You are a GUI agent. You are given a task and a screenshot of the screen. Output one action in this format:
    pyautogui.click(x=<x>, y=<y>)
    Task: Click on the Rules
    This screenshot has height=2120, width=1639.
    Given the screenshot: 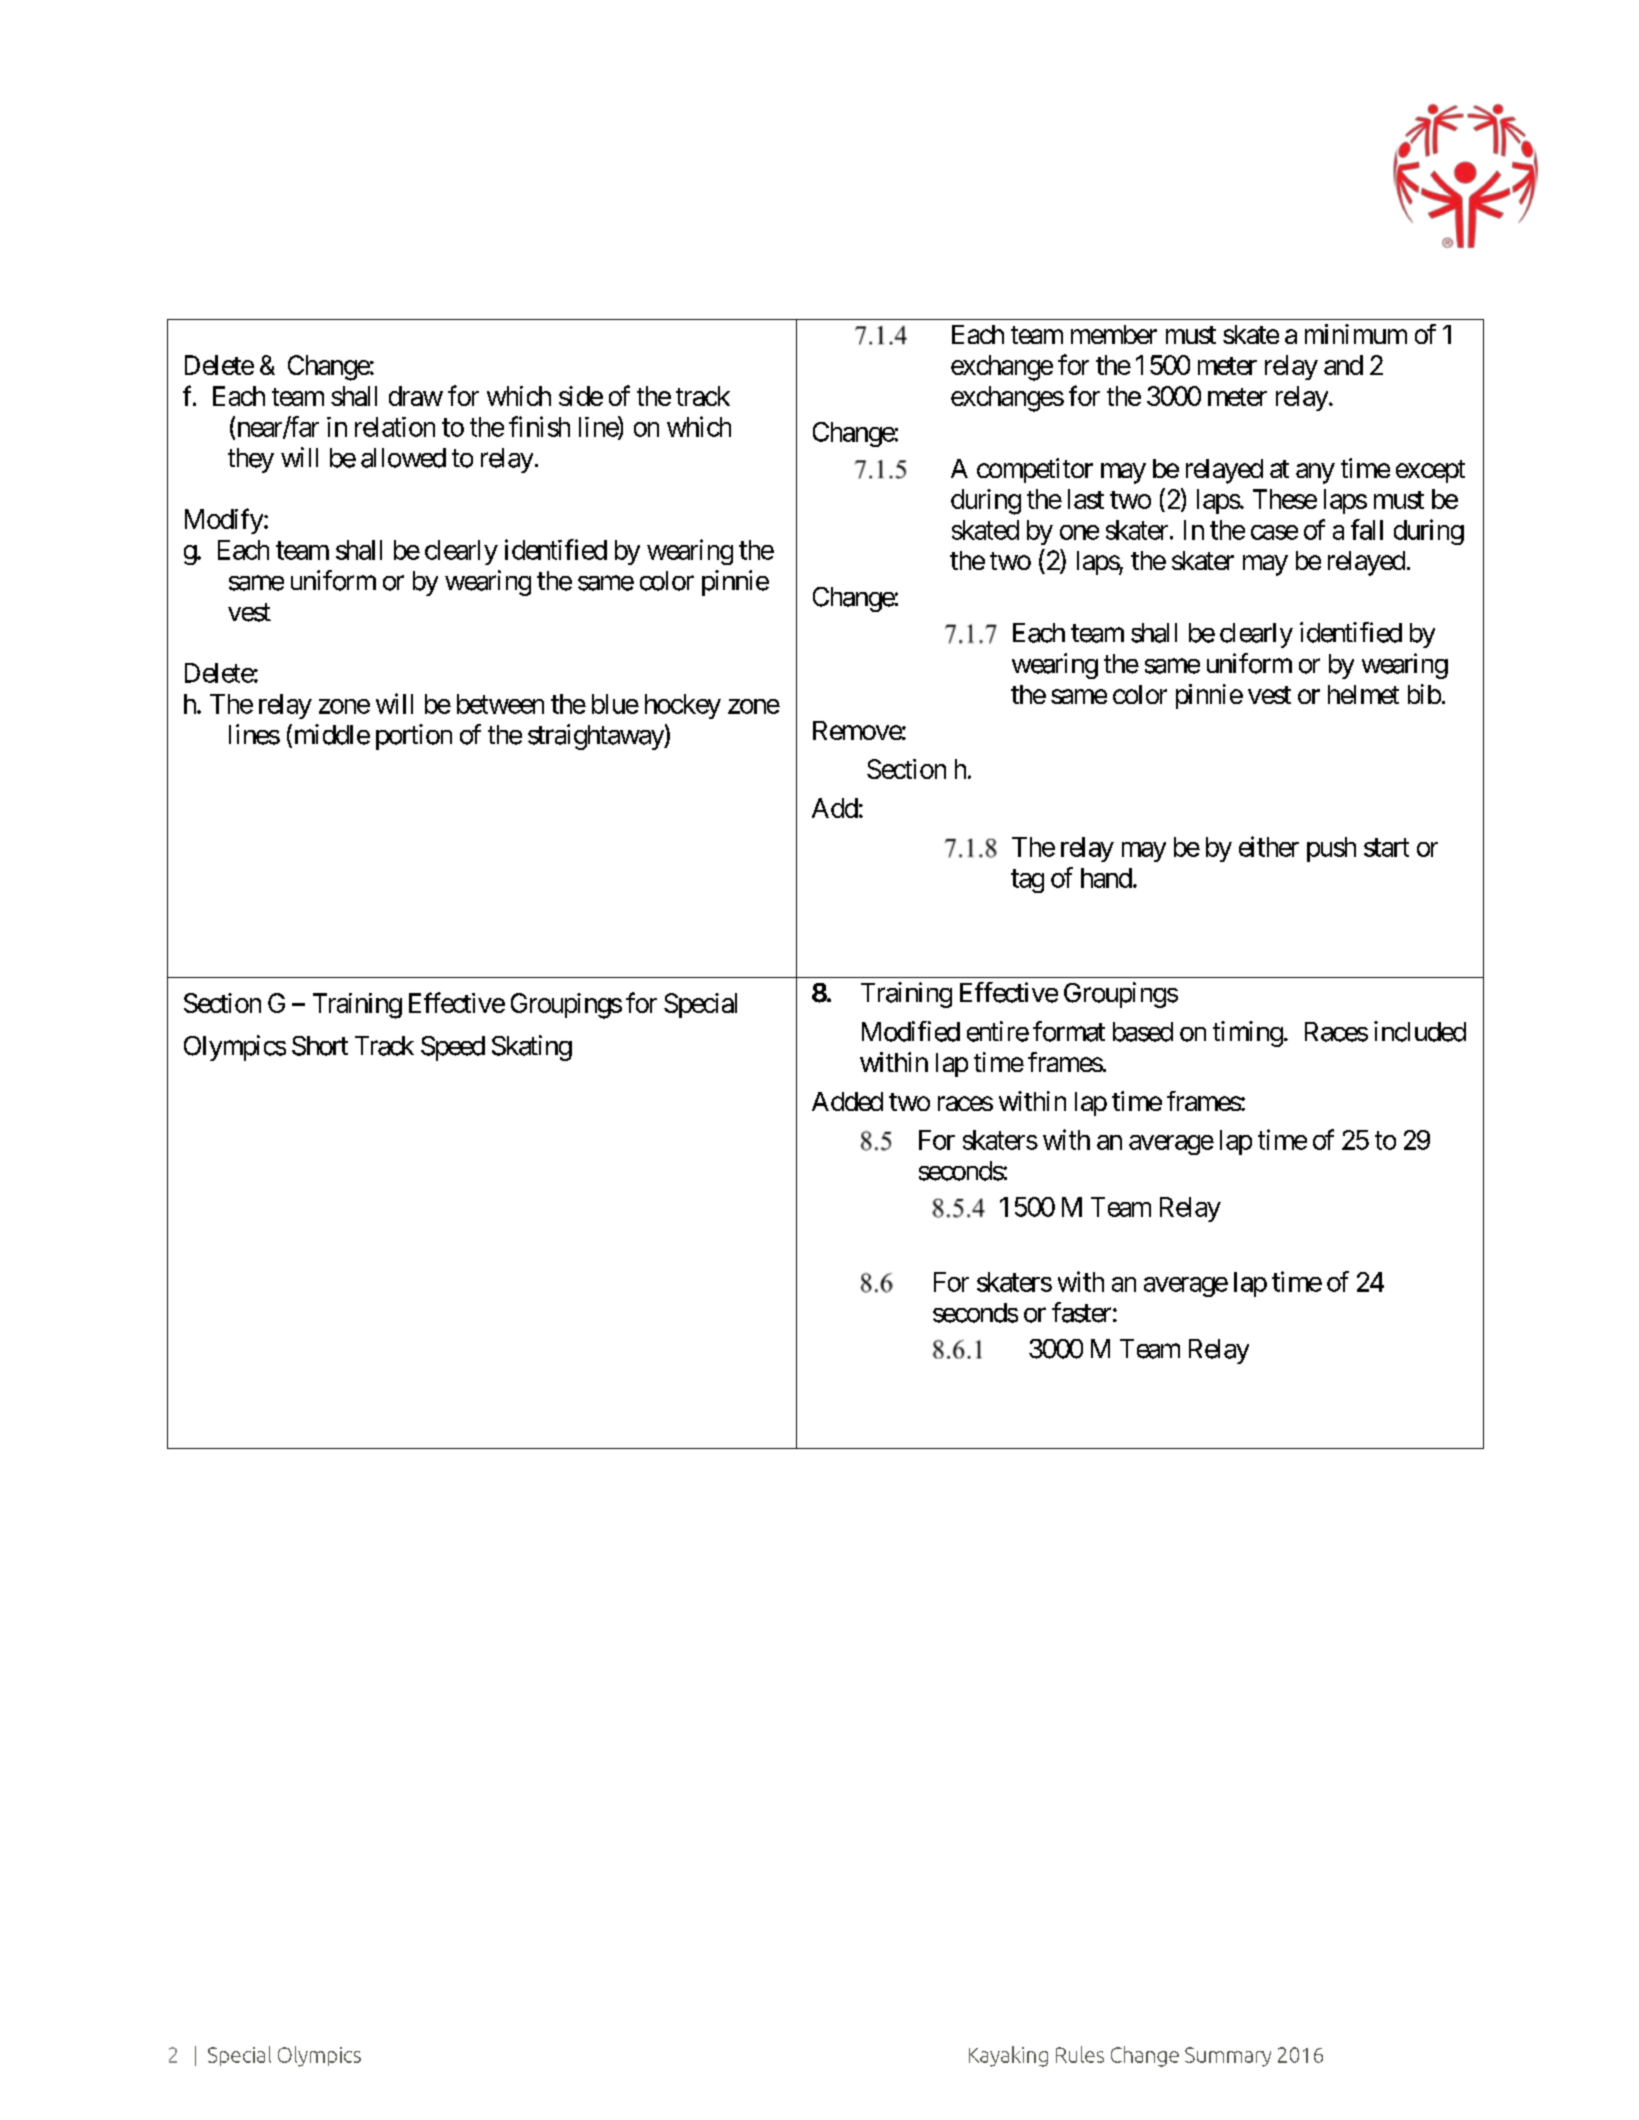 What is the action you would take?
    pyautogui.click(x=1080, y=2054)
